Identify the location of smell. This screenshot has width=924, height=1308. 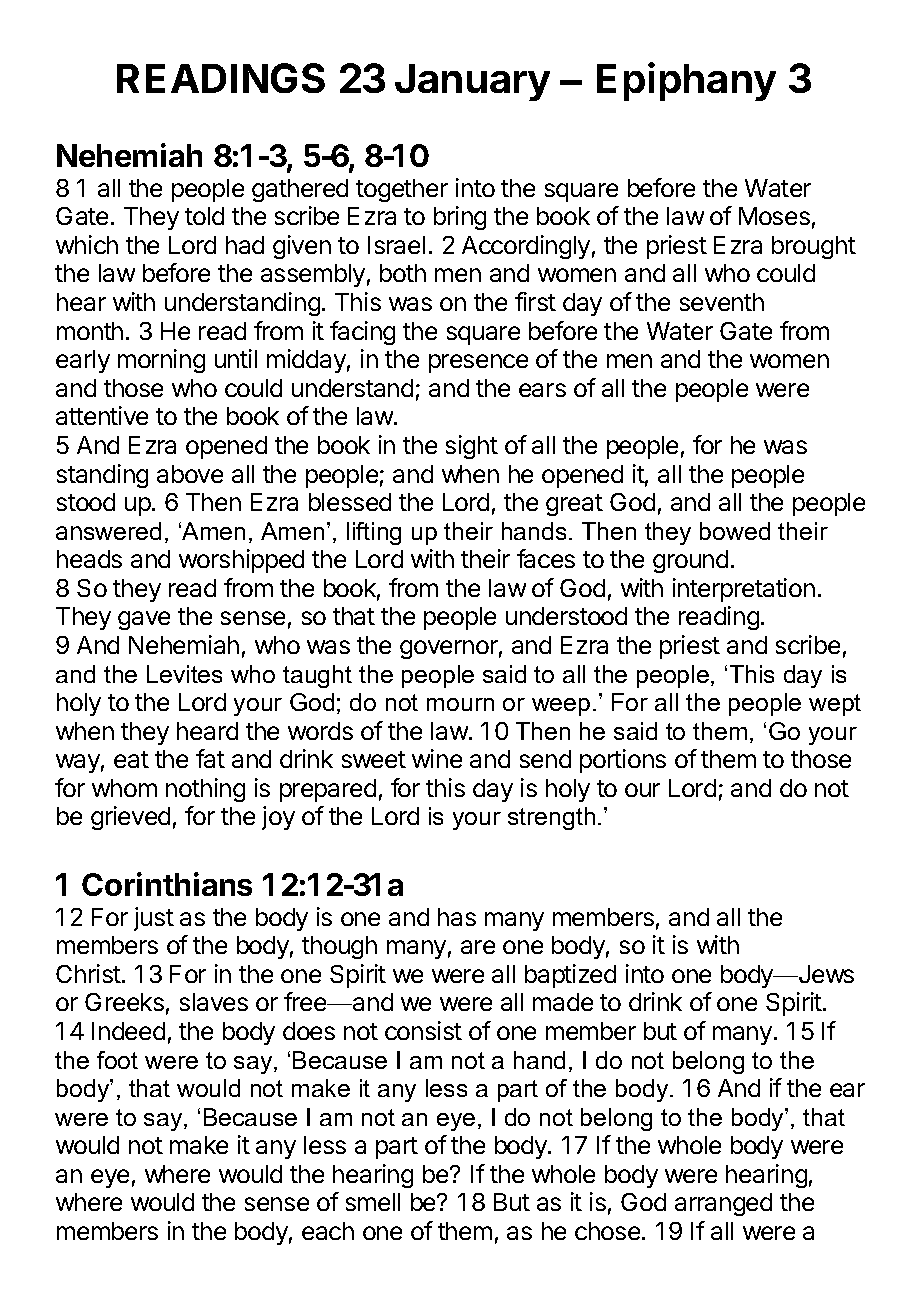
(373, 1202).
